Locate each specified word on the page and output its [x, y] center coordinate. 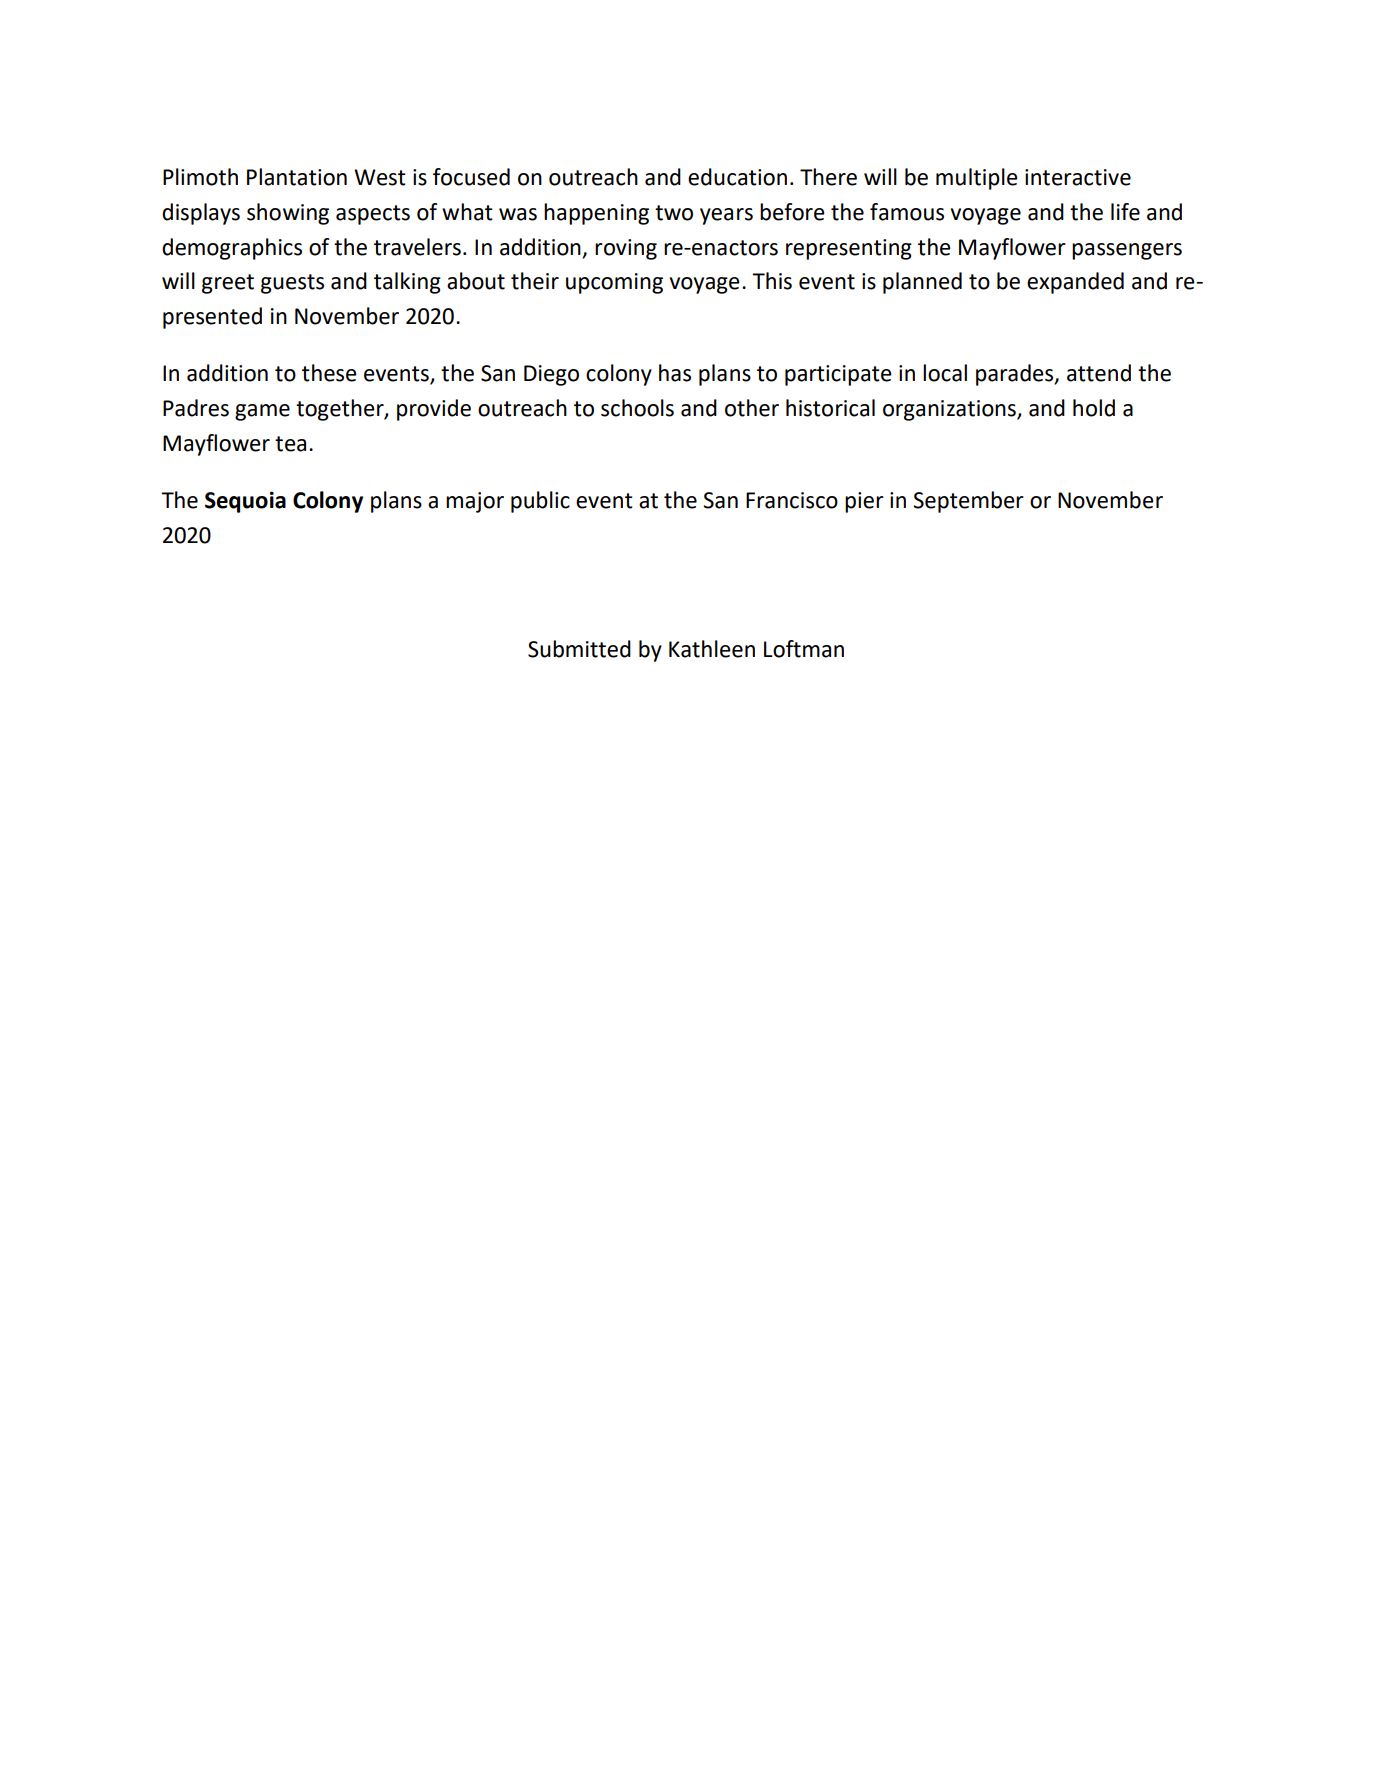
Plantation [297, 177]
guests [292, 284]
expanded [1075, 283]
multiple [977, 179]
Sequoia [245, 502]
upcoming [614, 283]
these [329, 373]
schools [637, 408]
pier [864, 502]
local [945, 373]
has [675, 373]
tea [290, 444]
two [674, 213]
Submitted [579, 649]
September [968, 502]
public [540, 502]
